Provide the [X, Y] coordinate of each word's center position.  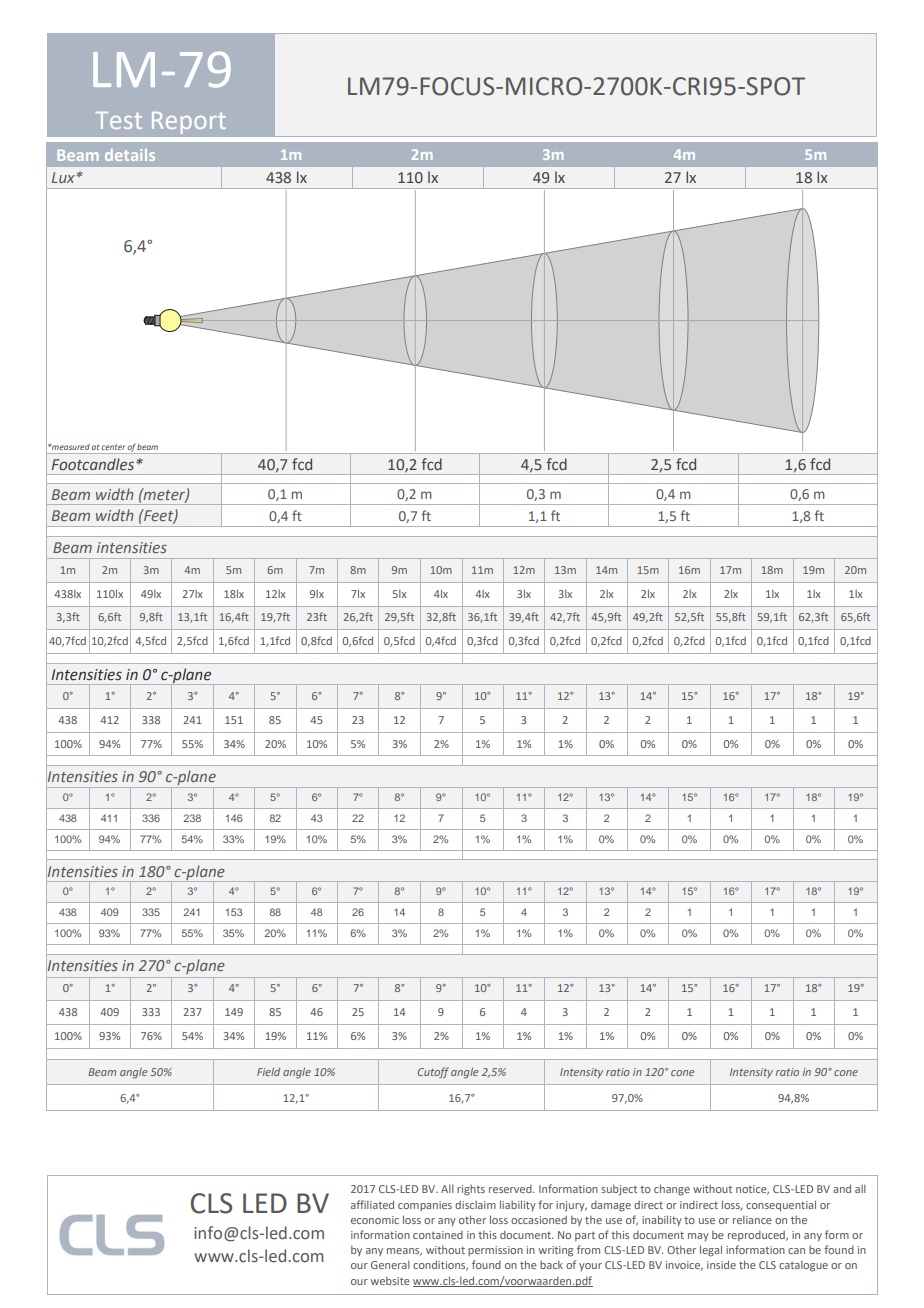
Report [189, 123]
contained [438, 1235]
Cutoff [433, 1073]
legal [711, 1251]
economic [375, 1220]
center [113, 447]
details [130, 155]
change [672, 1190]
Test [118, 120]
